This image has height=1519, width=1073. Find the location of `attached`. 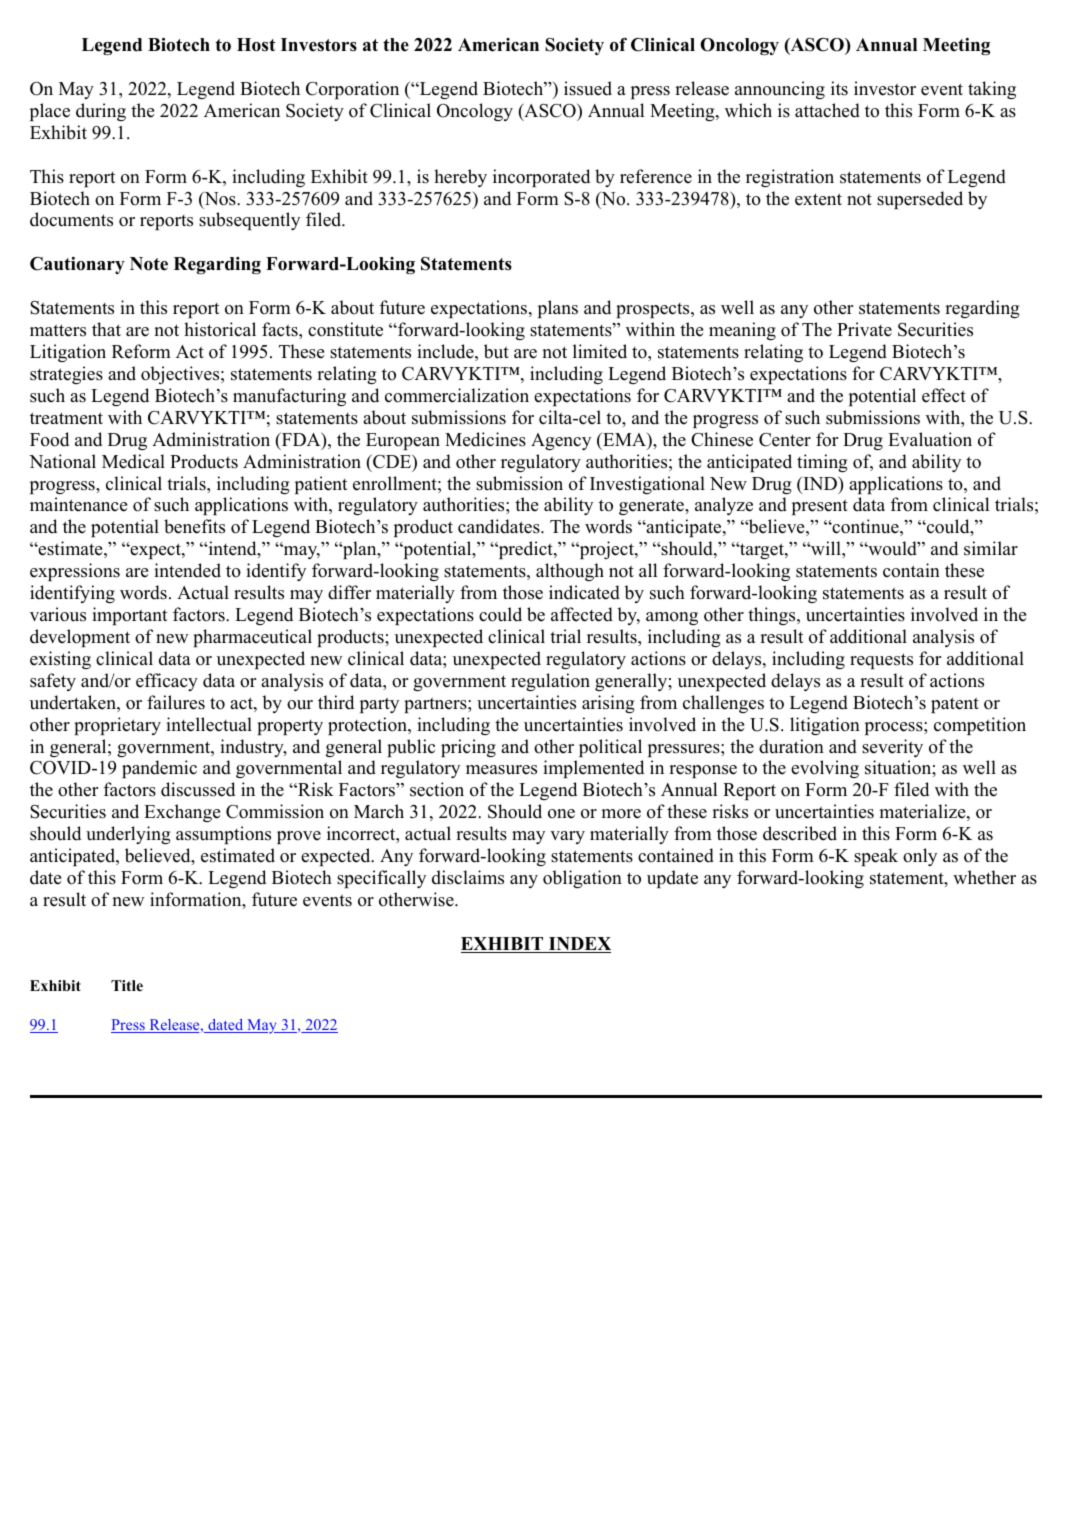

attached is located at coordinates (827, 110).
